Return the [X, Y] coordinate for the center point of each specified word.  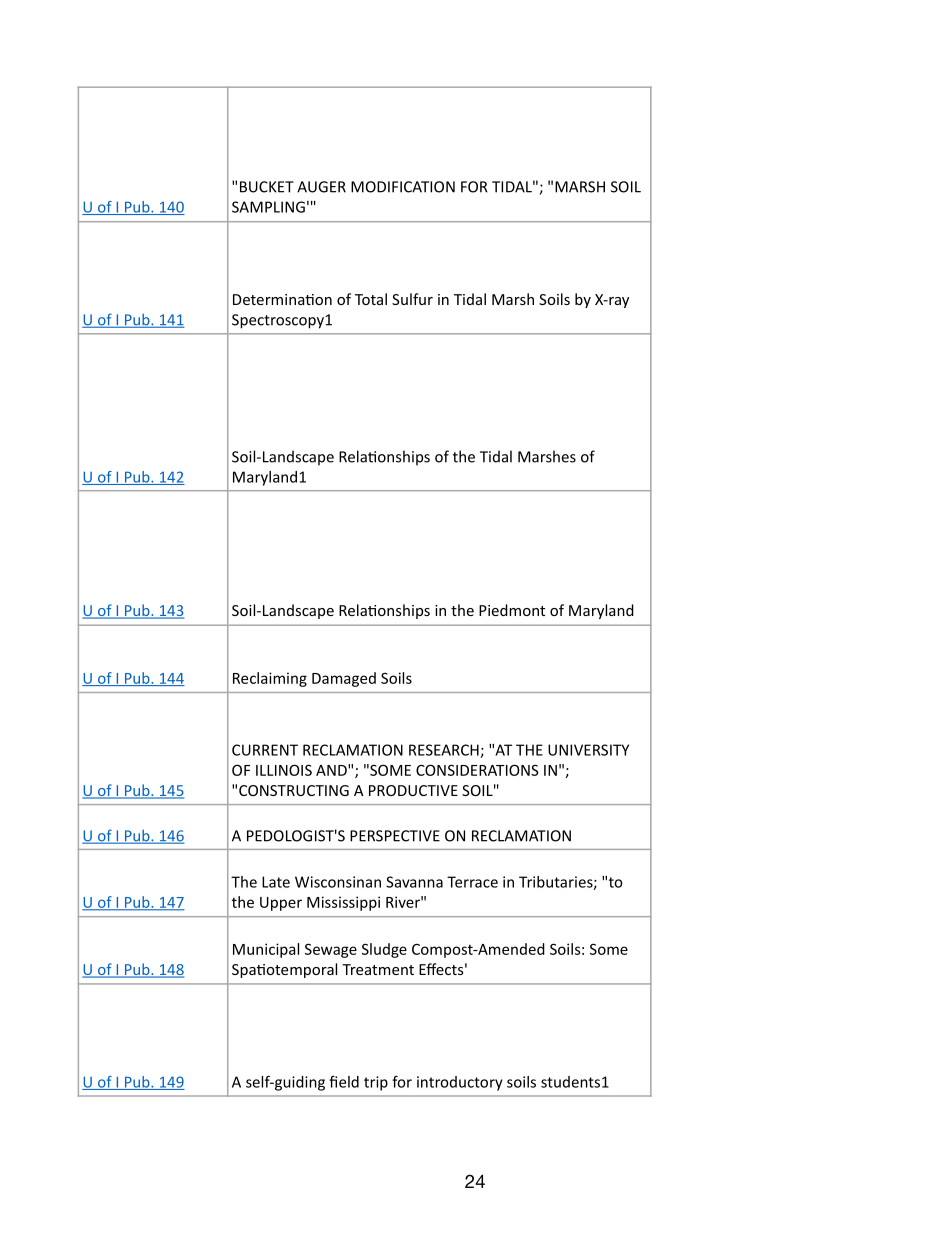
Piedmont [512, 610]
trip [376, 1083]
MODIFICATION [403, 187]
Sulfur [412, 299]
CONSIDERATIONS [477, 770]
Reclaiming [270, 679]
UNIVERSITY [588, 750]
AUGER [321, 187]
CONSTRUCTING [294, 790]
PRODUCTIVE [413, 790]
